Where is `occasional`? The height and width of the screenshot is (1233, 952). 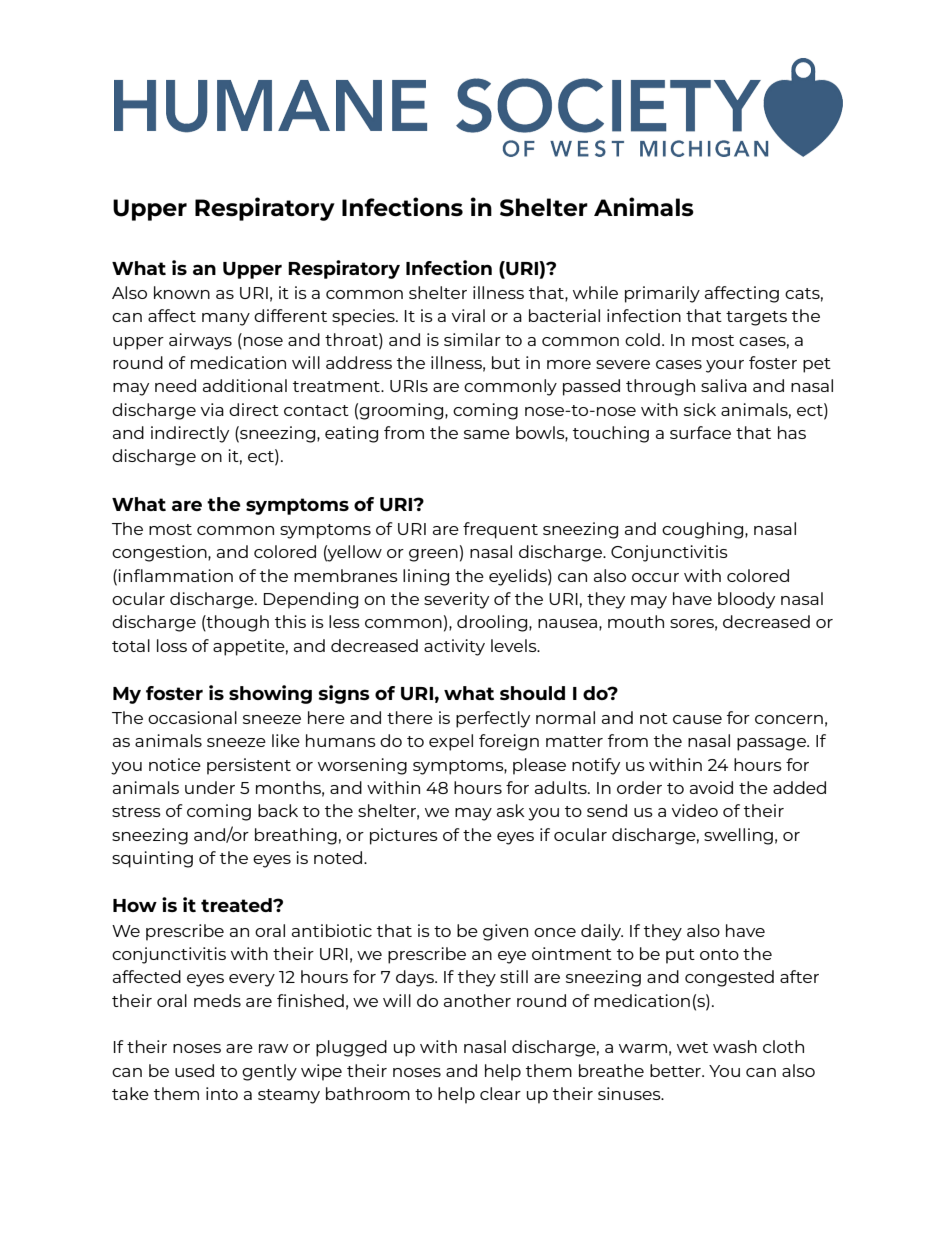 occasional is located at coordinates (192, 717).
